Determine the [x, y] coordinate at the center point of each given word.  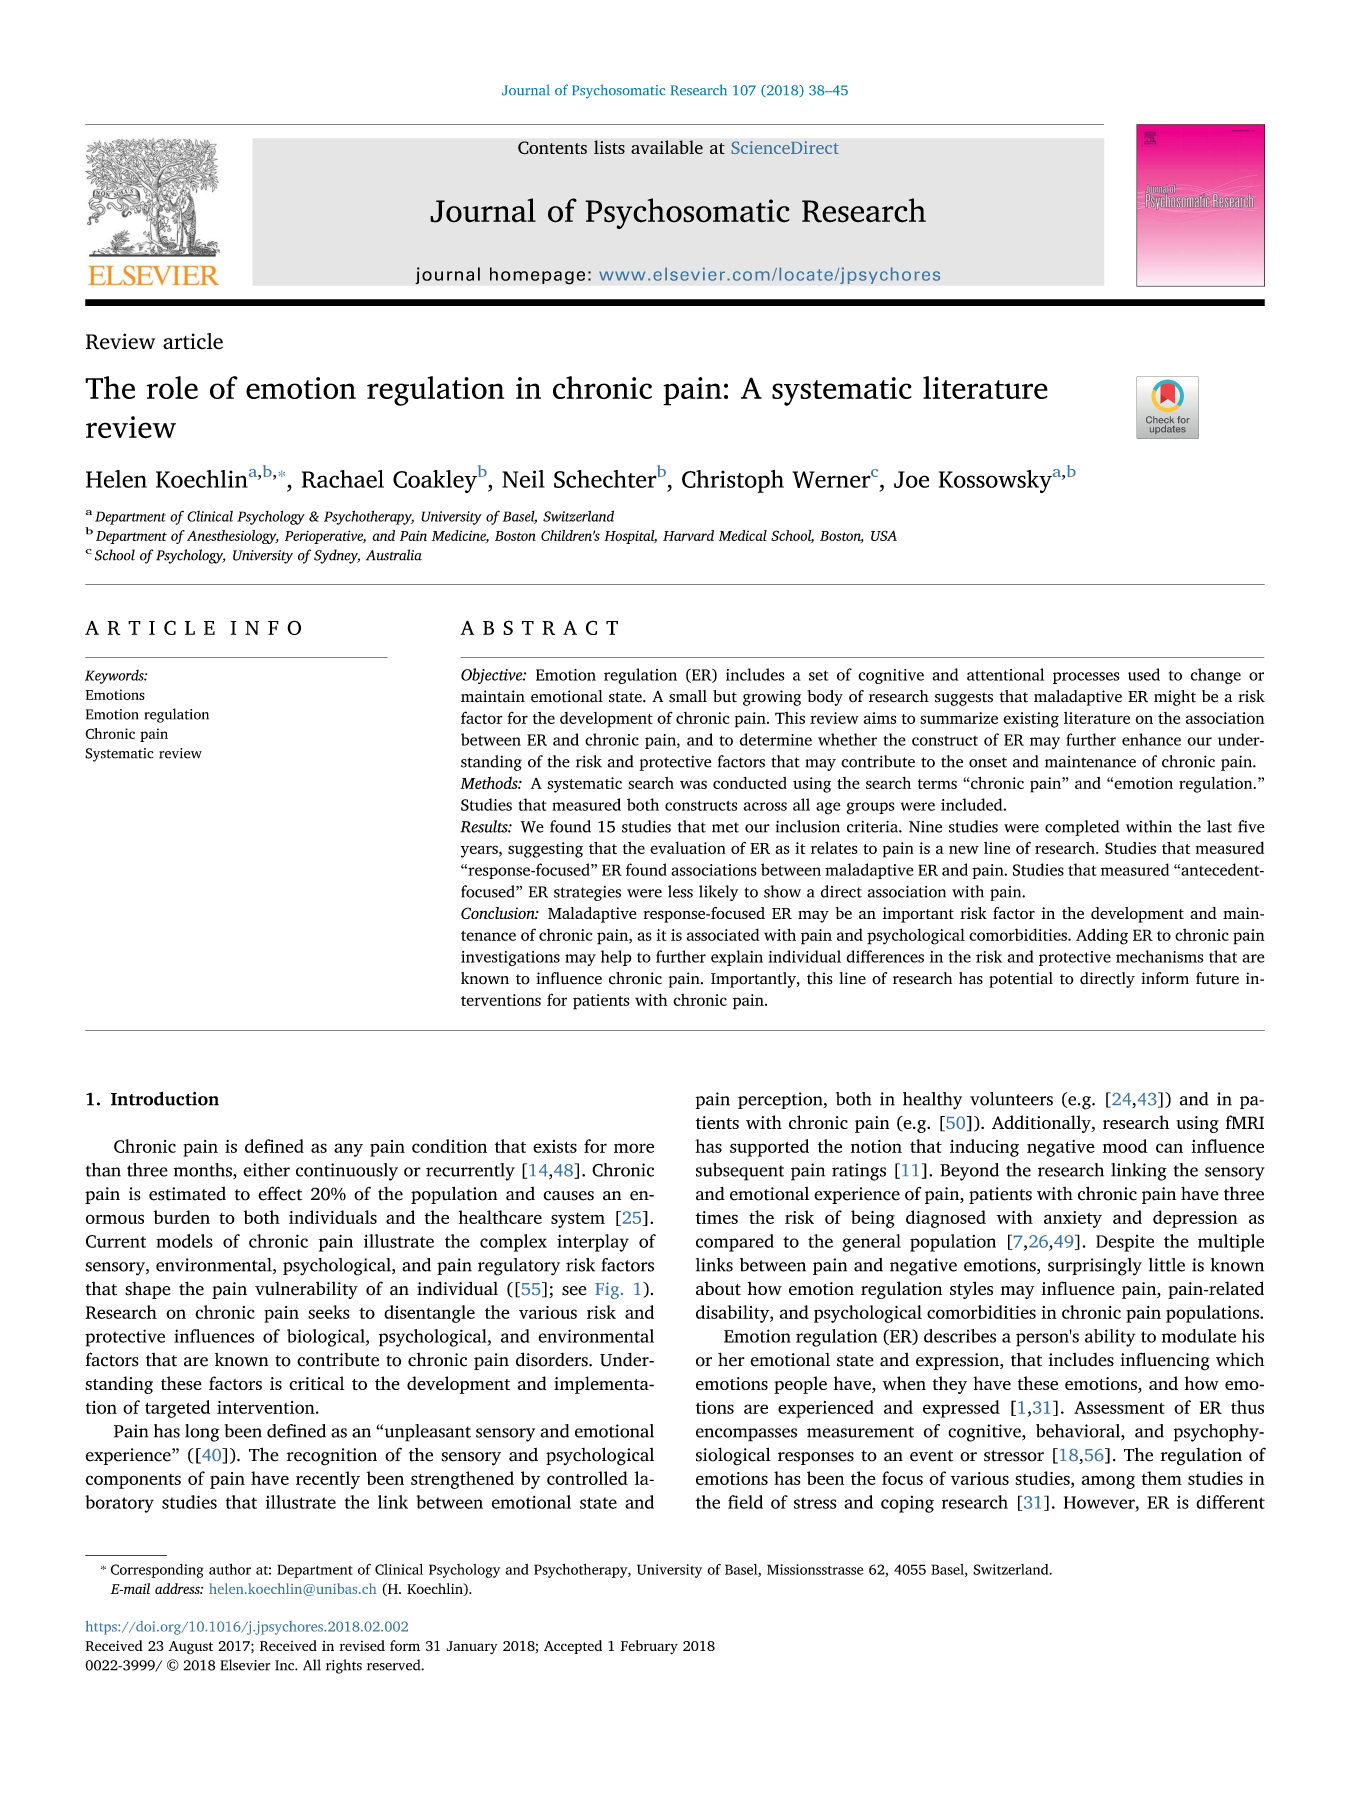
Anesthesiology [233, 537]
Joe [911, 479]
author [230, 1569]
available [667, 147]
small [688, 696]
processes [1086, 678]
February [649, 1647]
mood [1125, 1146]
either [266, 1170]
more [634, 1148]
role [172, 387]
